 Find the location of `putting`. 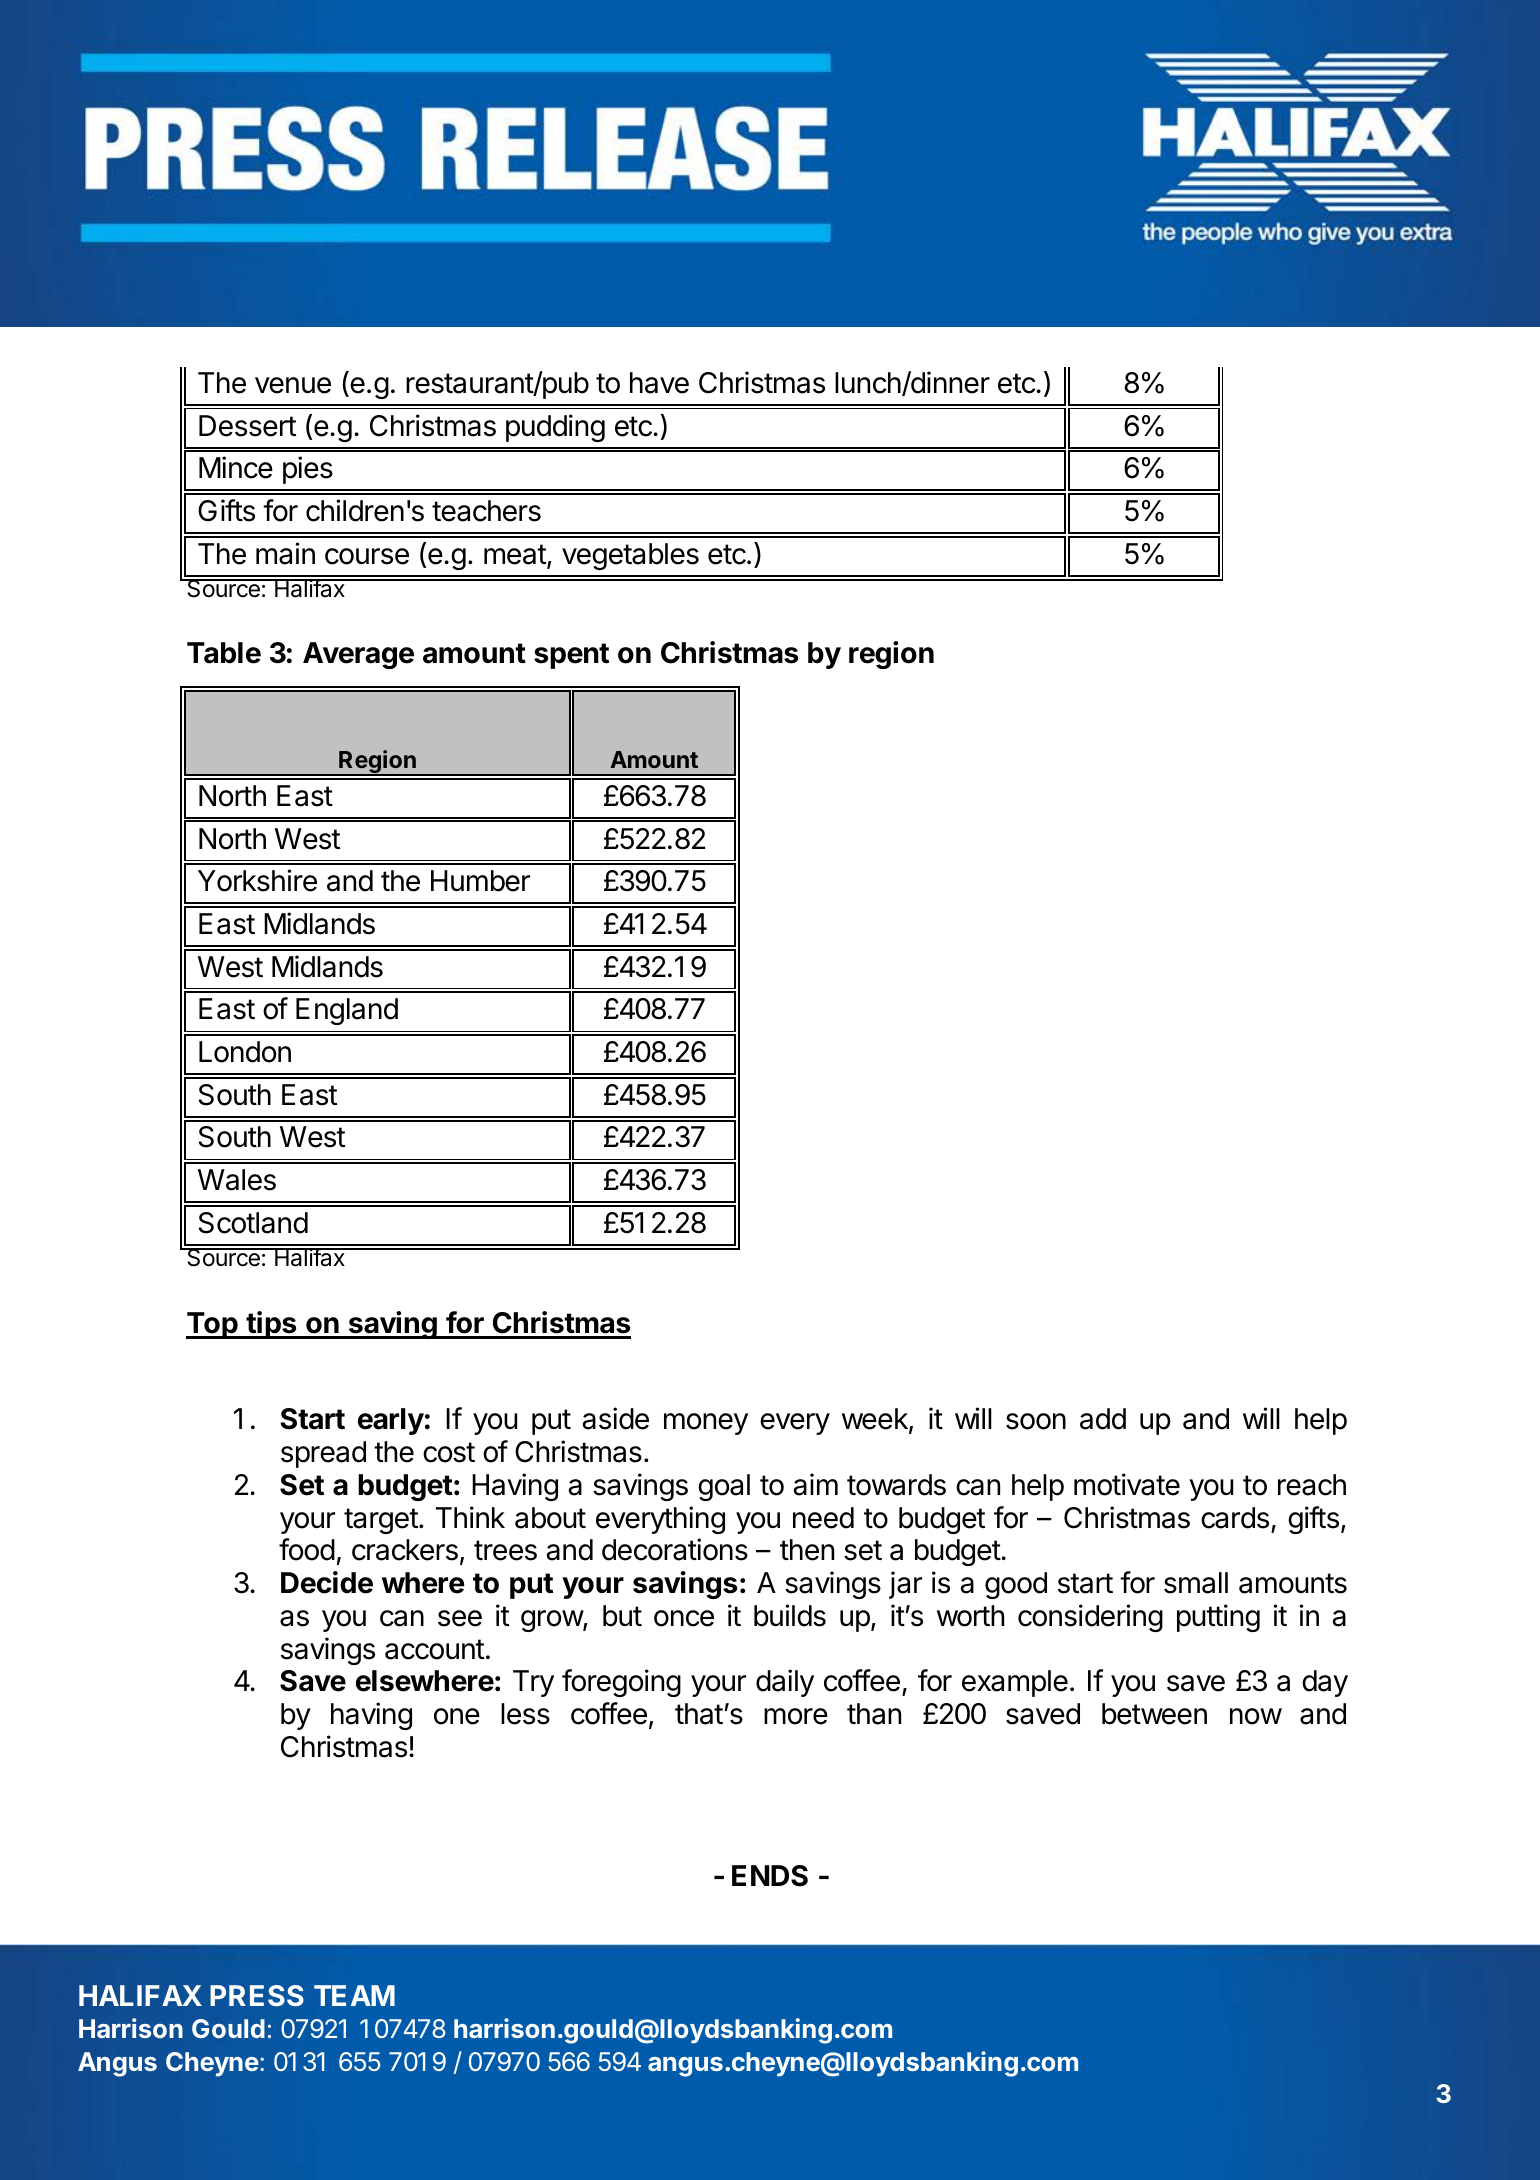

putting is located at coordinates (1218, 1618).
